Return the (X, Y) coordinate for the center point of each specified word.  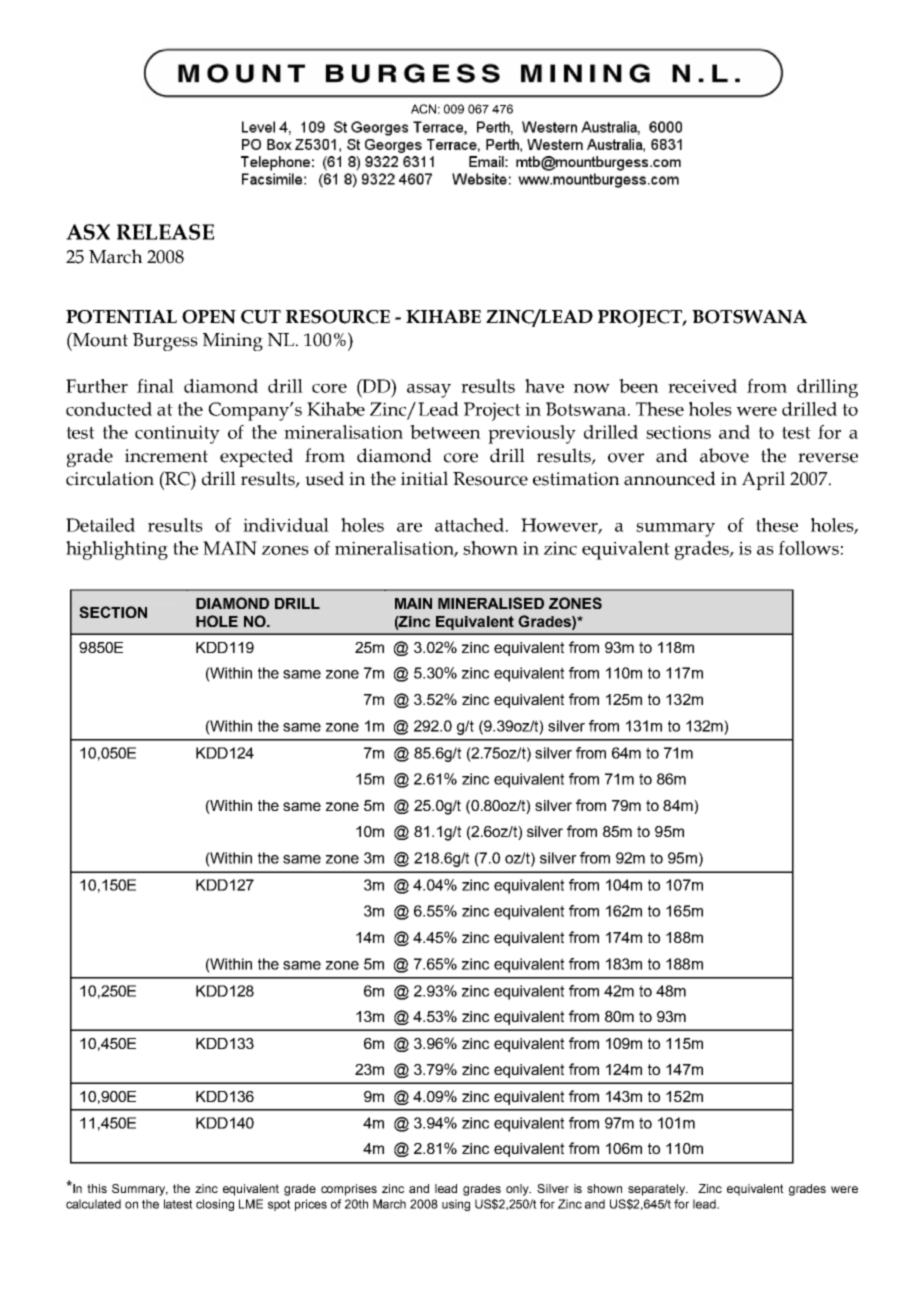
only (518, 1190)
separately (658, 1190)
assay (429, 391)
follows (808, 548)
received (702, 386)
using (456, 1205)
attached (471, 525)
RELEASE (165, 232)
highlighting (117, 550)
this (97, 1188)
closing (215, 1205)
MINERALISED (491, 603)
